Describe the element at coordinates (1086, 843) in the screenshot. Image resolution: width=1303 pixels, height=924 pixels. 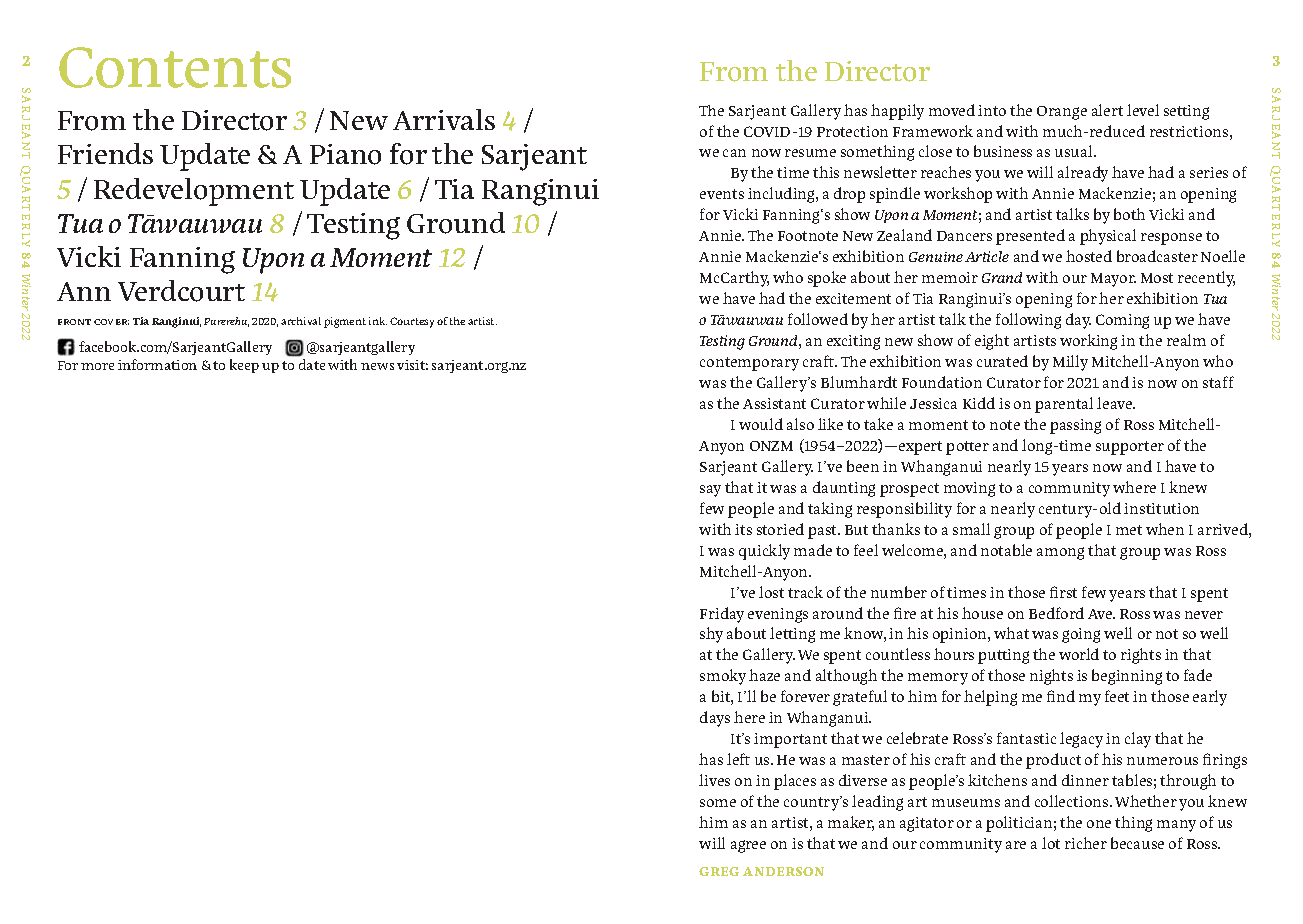
I see `richer` at that location.
